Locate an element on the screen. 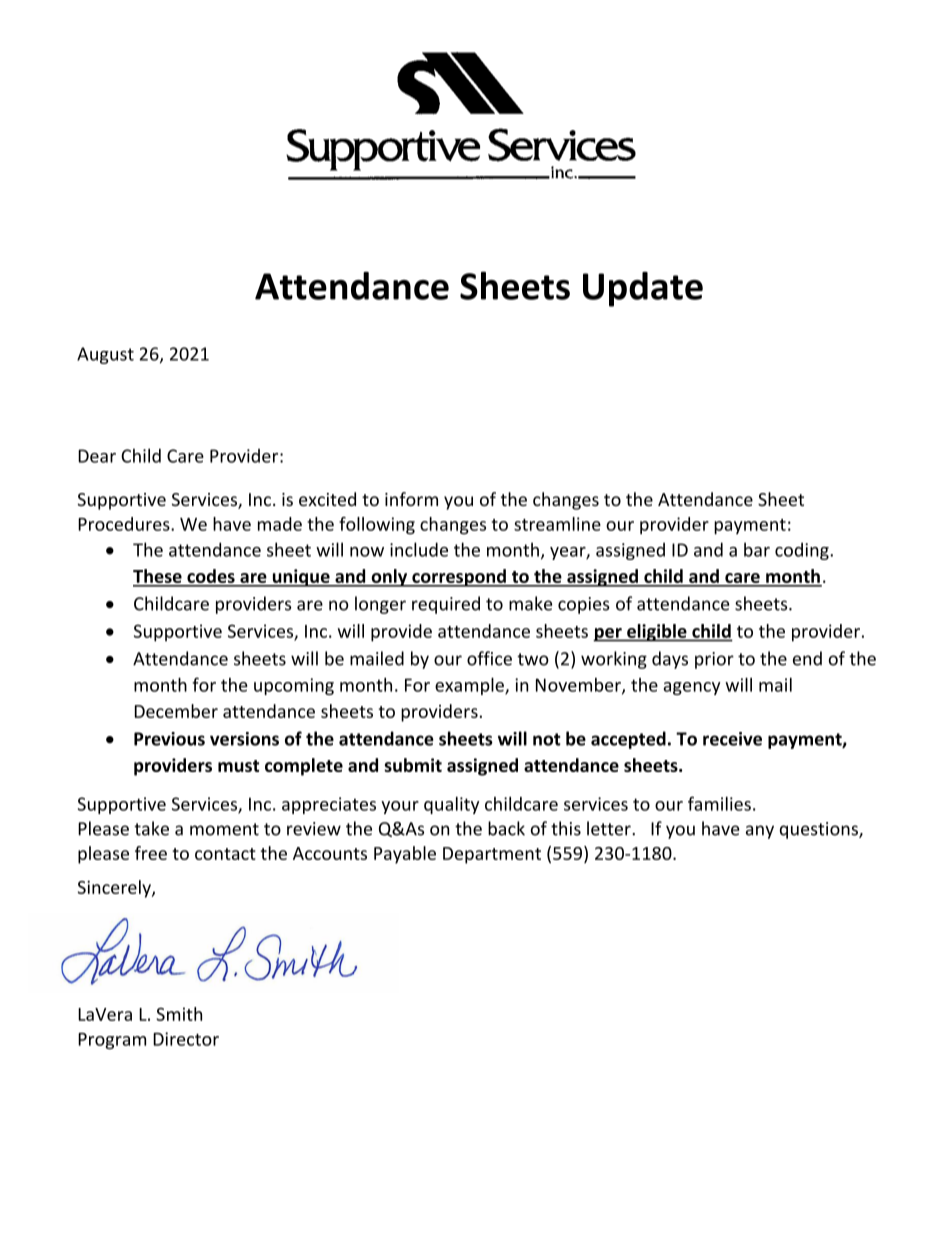 The width and height of the screenshot is (952, 1233). Smith is located at coordinates (179, 1014).
